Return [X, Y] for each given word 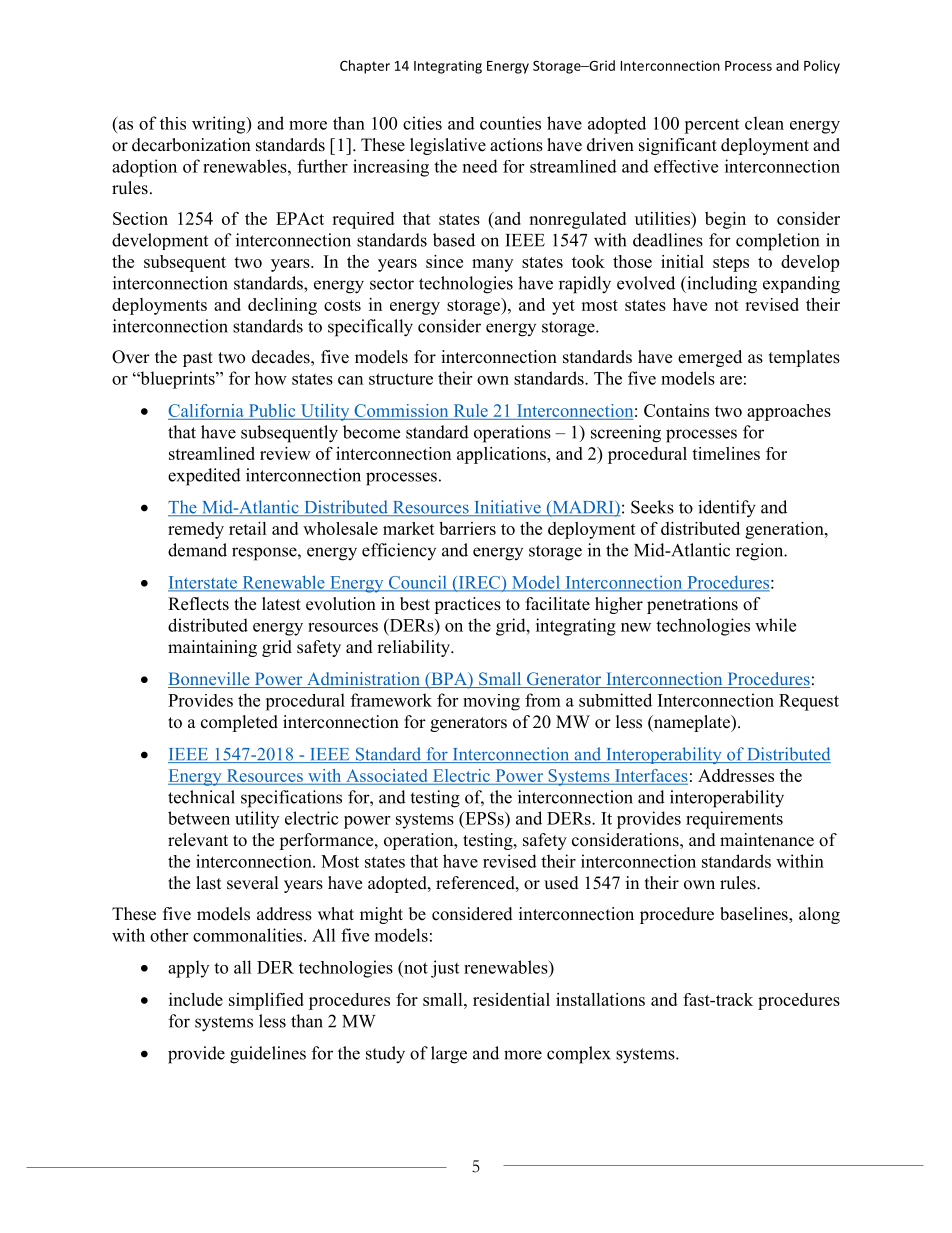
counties [510, 123]
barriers [467, 528]
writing [220, 125]
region [761, 552]
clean [764, 123]
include [196, 999]
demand [197, 550]
